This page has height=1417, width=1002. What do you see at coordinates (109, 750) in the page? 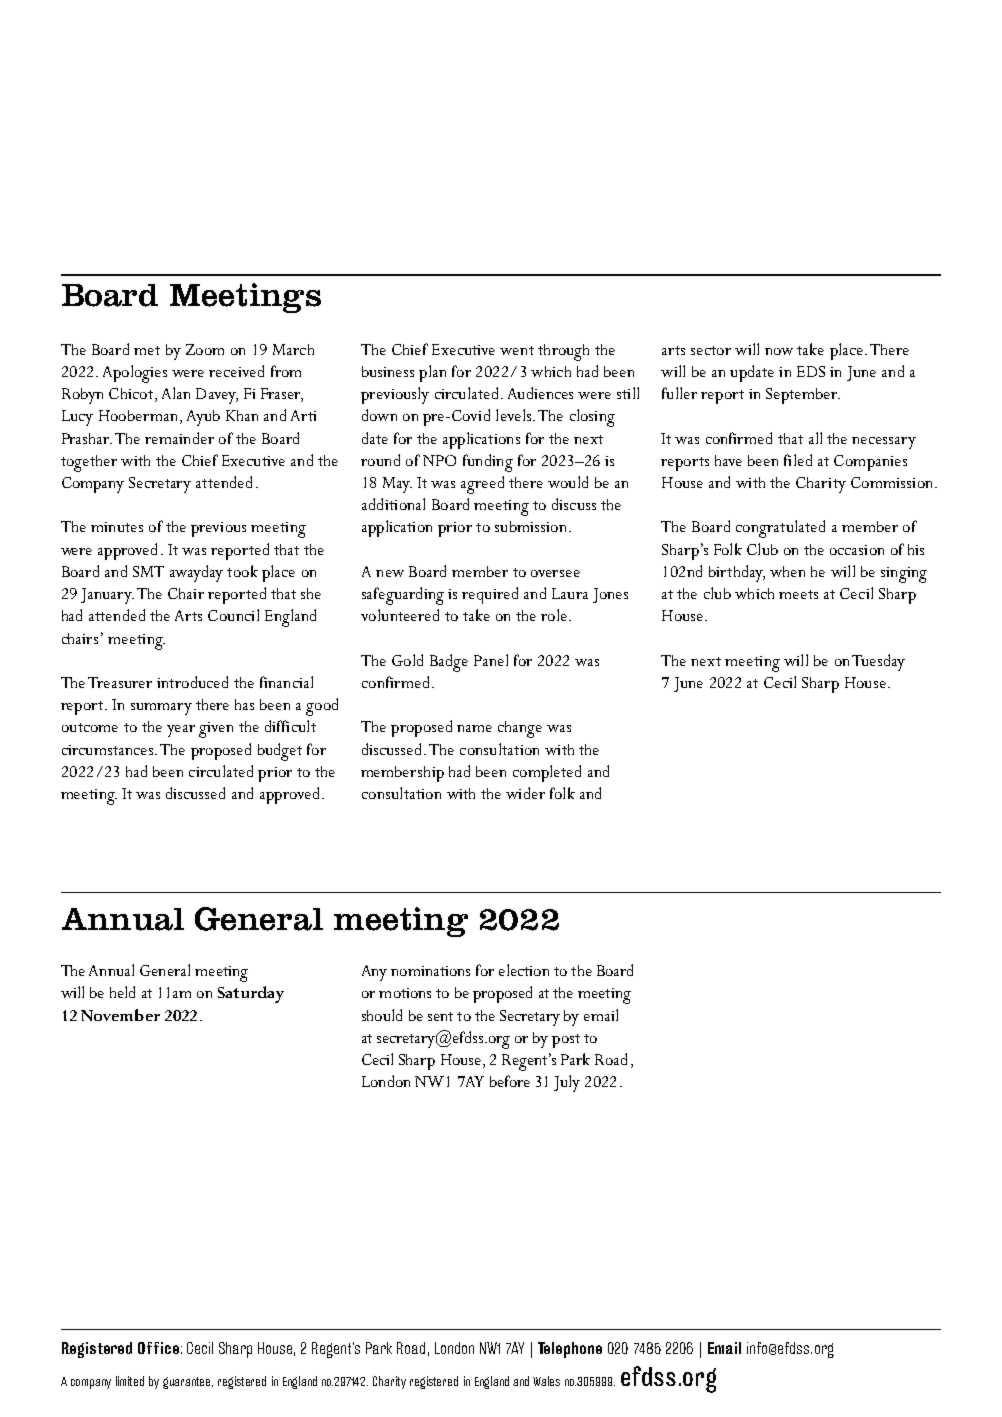
I see `circumstances` at bounding box center [109, 750].
